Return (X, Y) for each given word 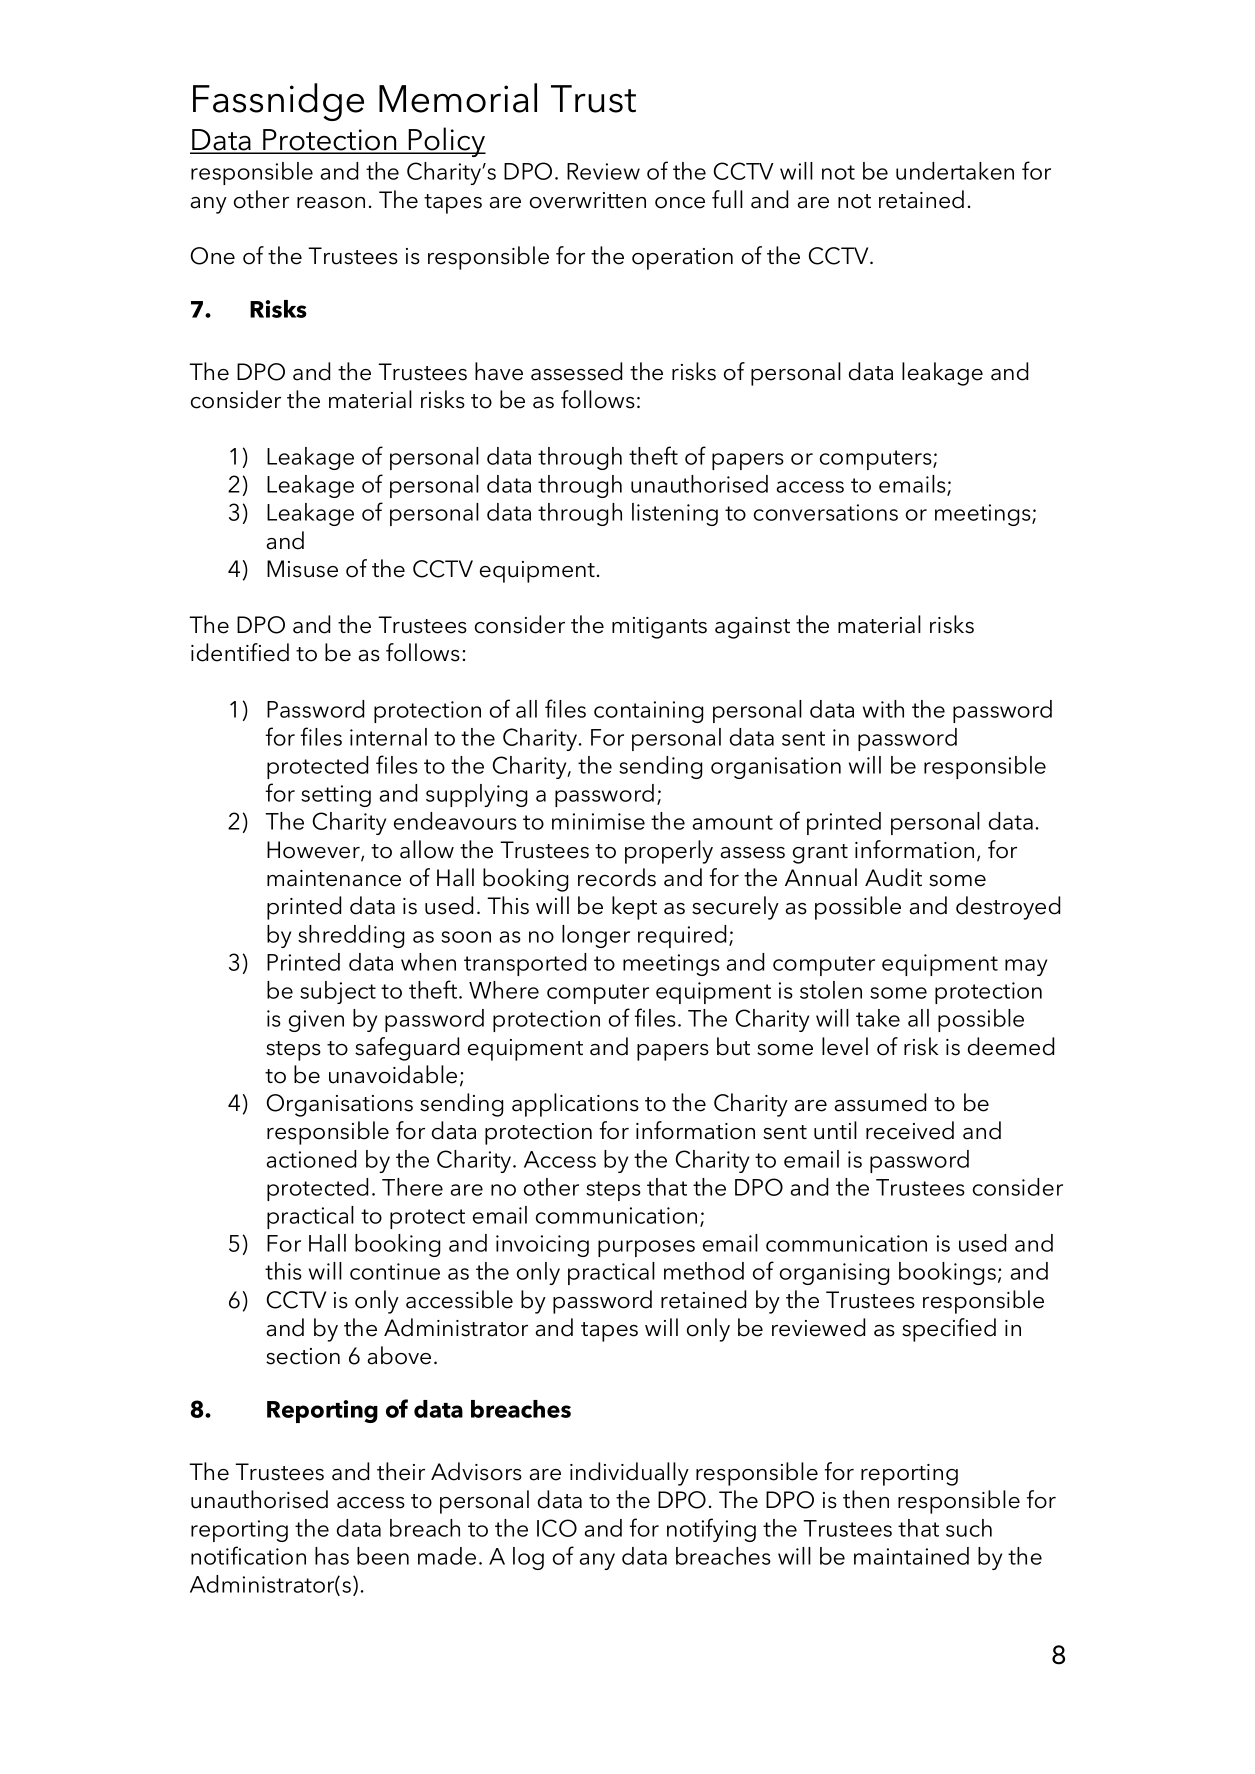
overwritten (588, 200)
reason (331, 203)
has (332, 1556)
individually (629, 1474)
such (969, 1528)
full (727, 199)
